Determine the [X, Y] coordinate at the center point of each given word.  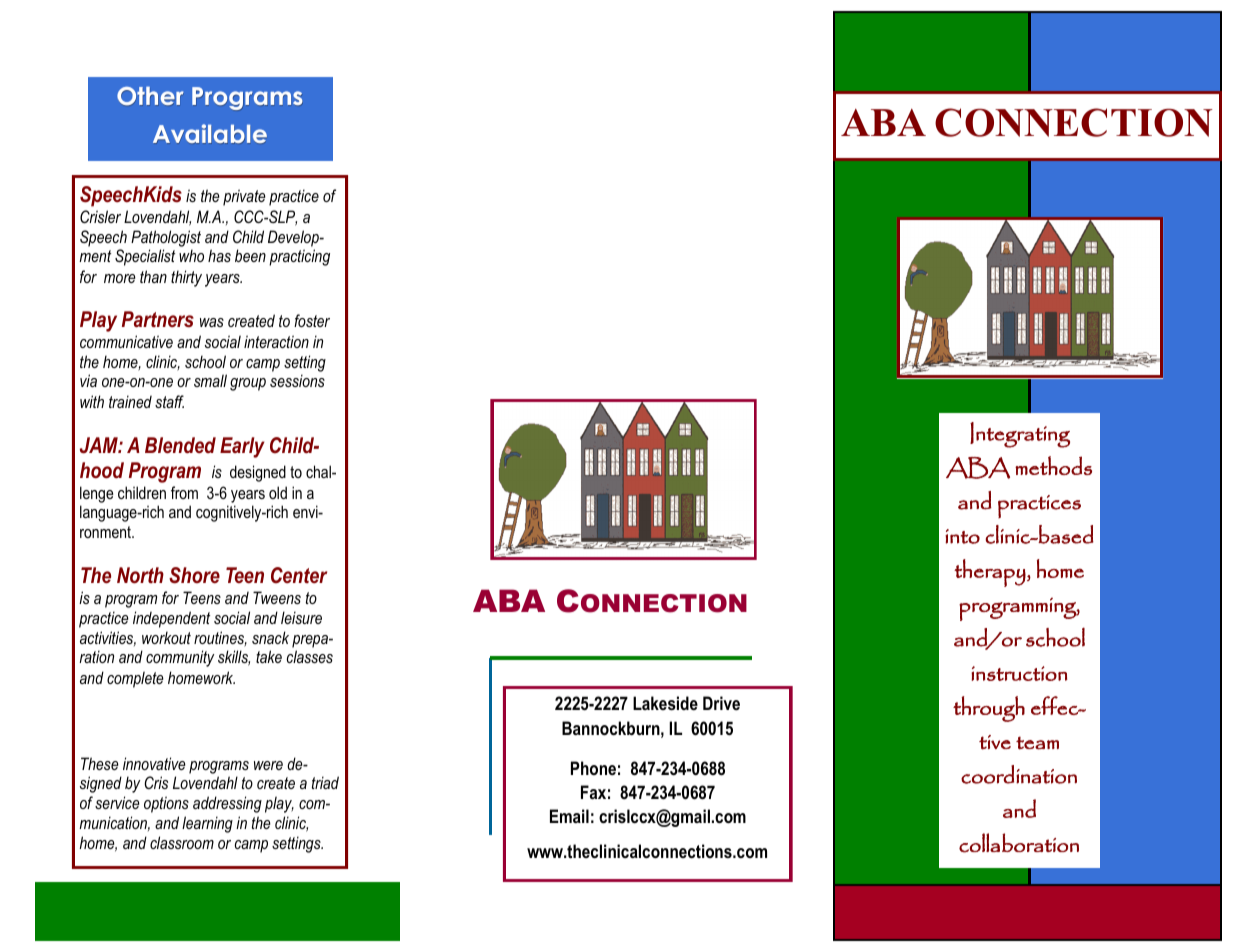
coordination [1019, 774]
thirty [186, 278]
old [278, 492]
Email [569, 816]
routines [220, 639]
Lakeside [665, 703]
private [244, 197]
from [184, 492]
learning [207, 824]
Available [210, 134]
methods [1053, 465]
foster [312, 320]
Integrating [1020, 435]
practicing [299, 257]
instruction [1019, 673]
